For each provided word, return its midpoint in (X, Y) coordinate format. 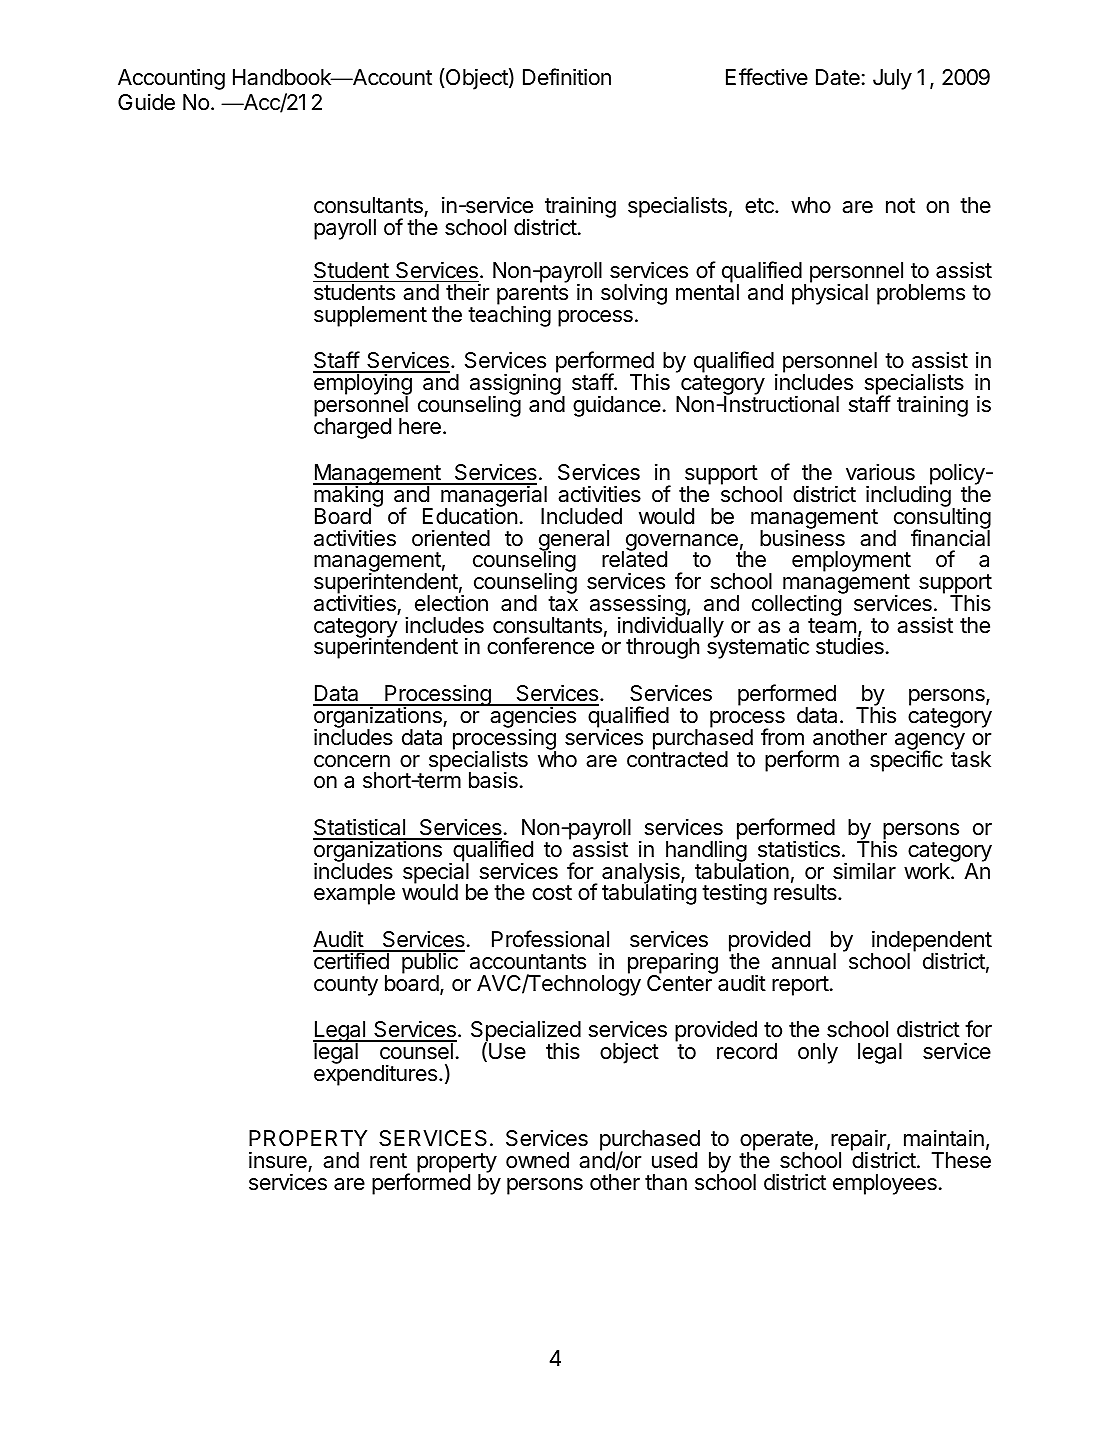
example (354, 894)
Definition (567, 77)
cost (552, 893)
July (892, 79)
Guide (146, 102)
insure (278, 1160)
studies (850, 646)
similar (864, 871)
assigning (515, 385)
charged (352, 427)
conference (540, 646)
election (451, 603)
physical (830, 293)
